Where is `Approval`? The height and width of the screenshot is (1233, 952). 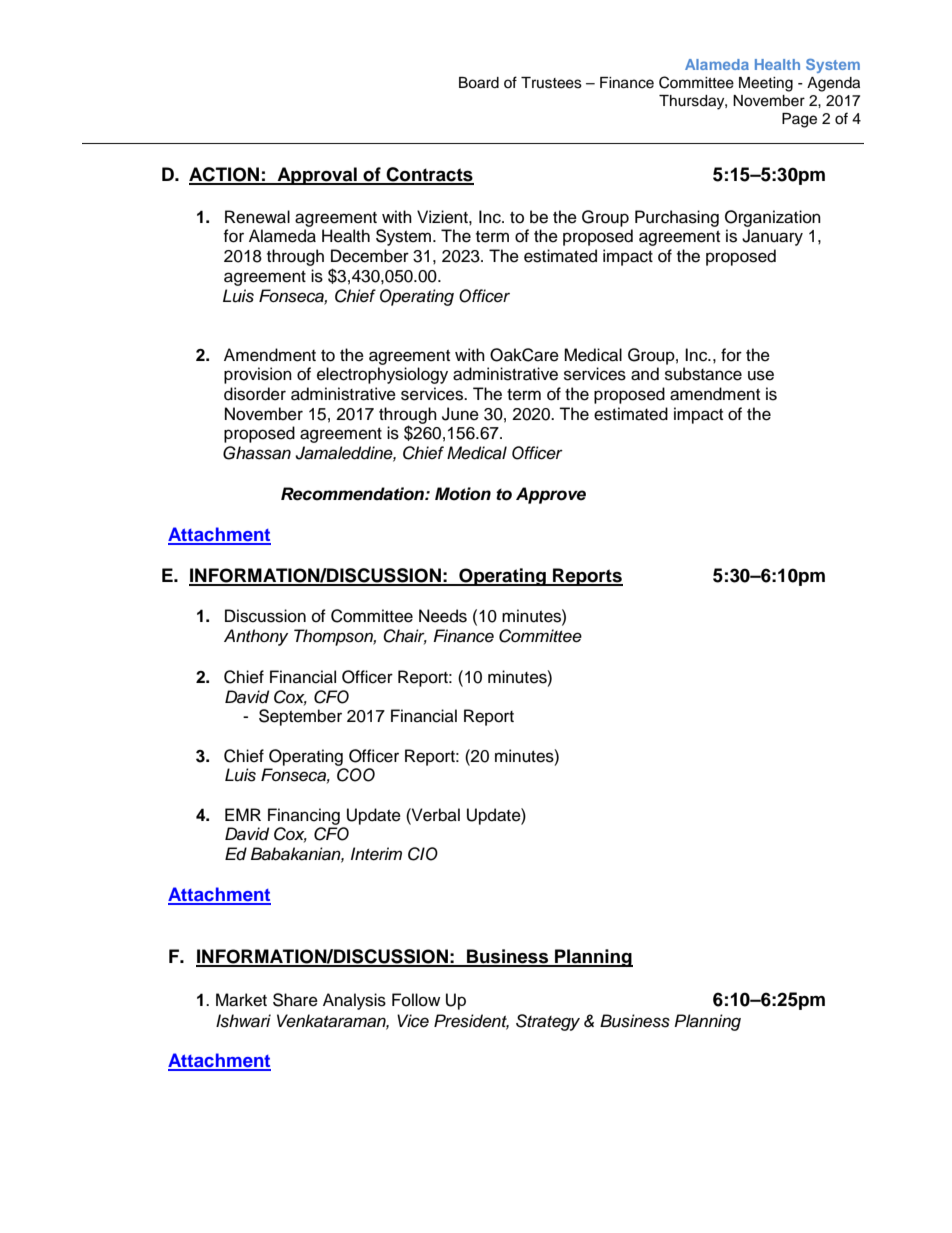 Approval is located at coordinates (317, 176).
